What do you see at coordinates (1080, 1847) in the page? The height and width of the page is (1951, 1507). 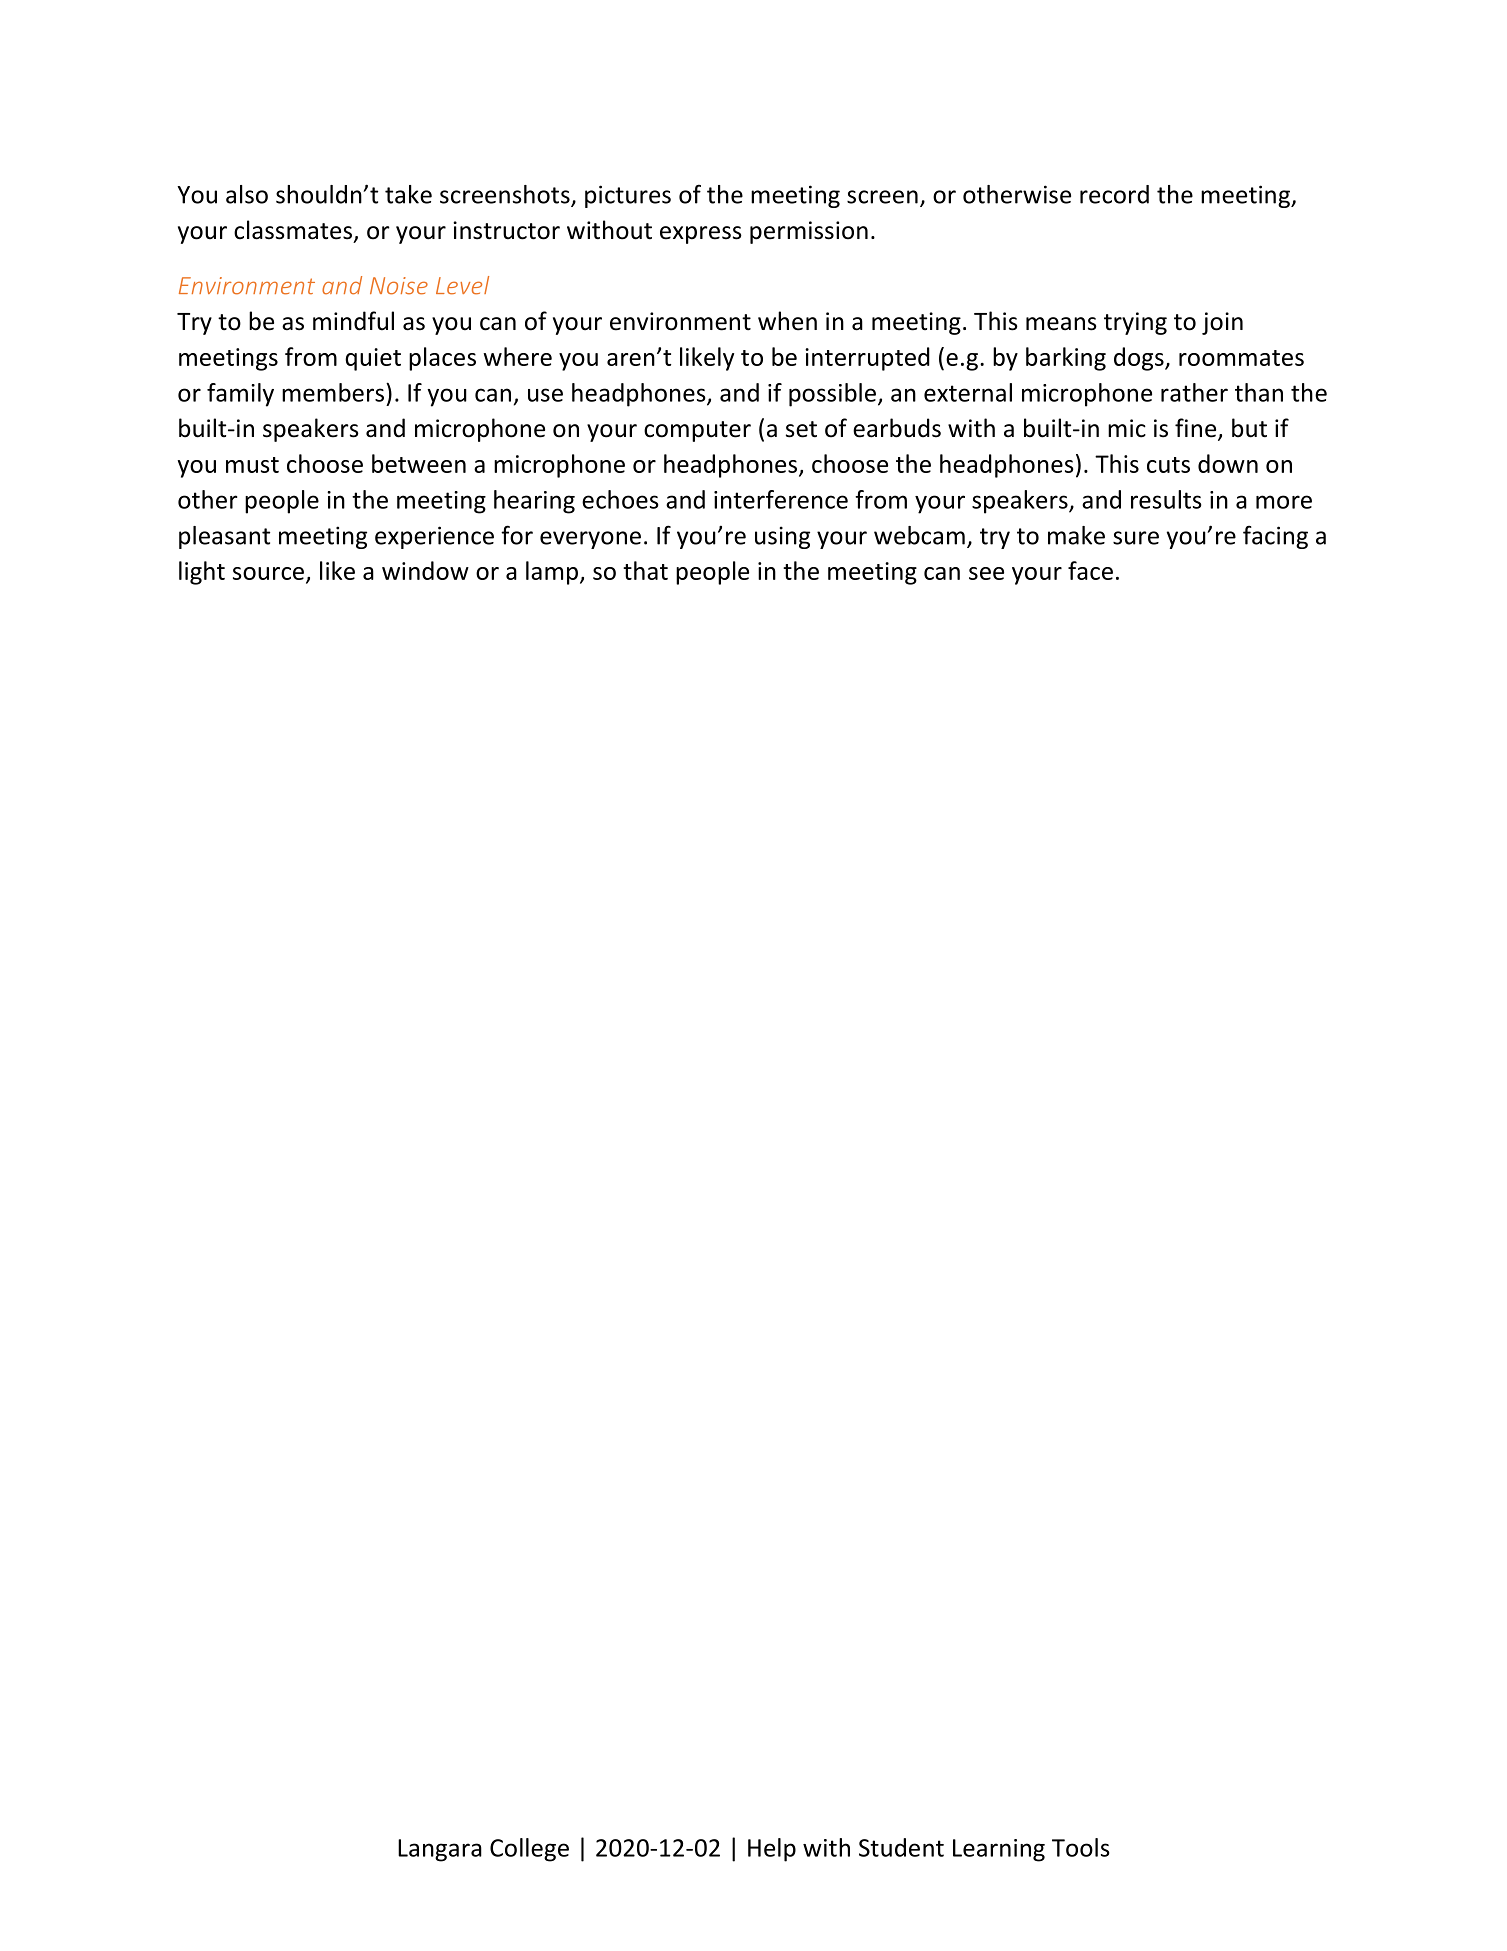 I see `Tools` at bounding box center [1080, 1847].
